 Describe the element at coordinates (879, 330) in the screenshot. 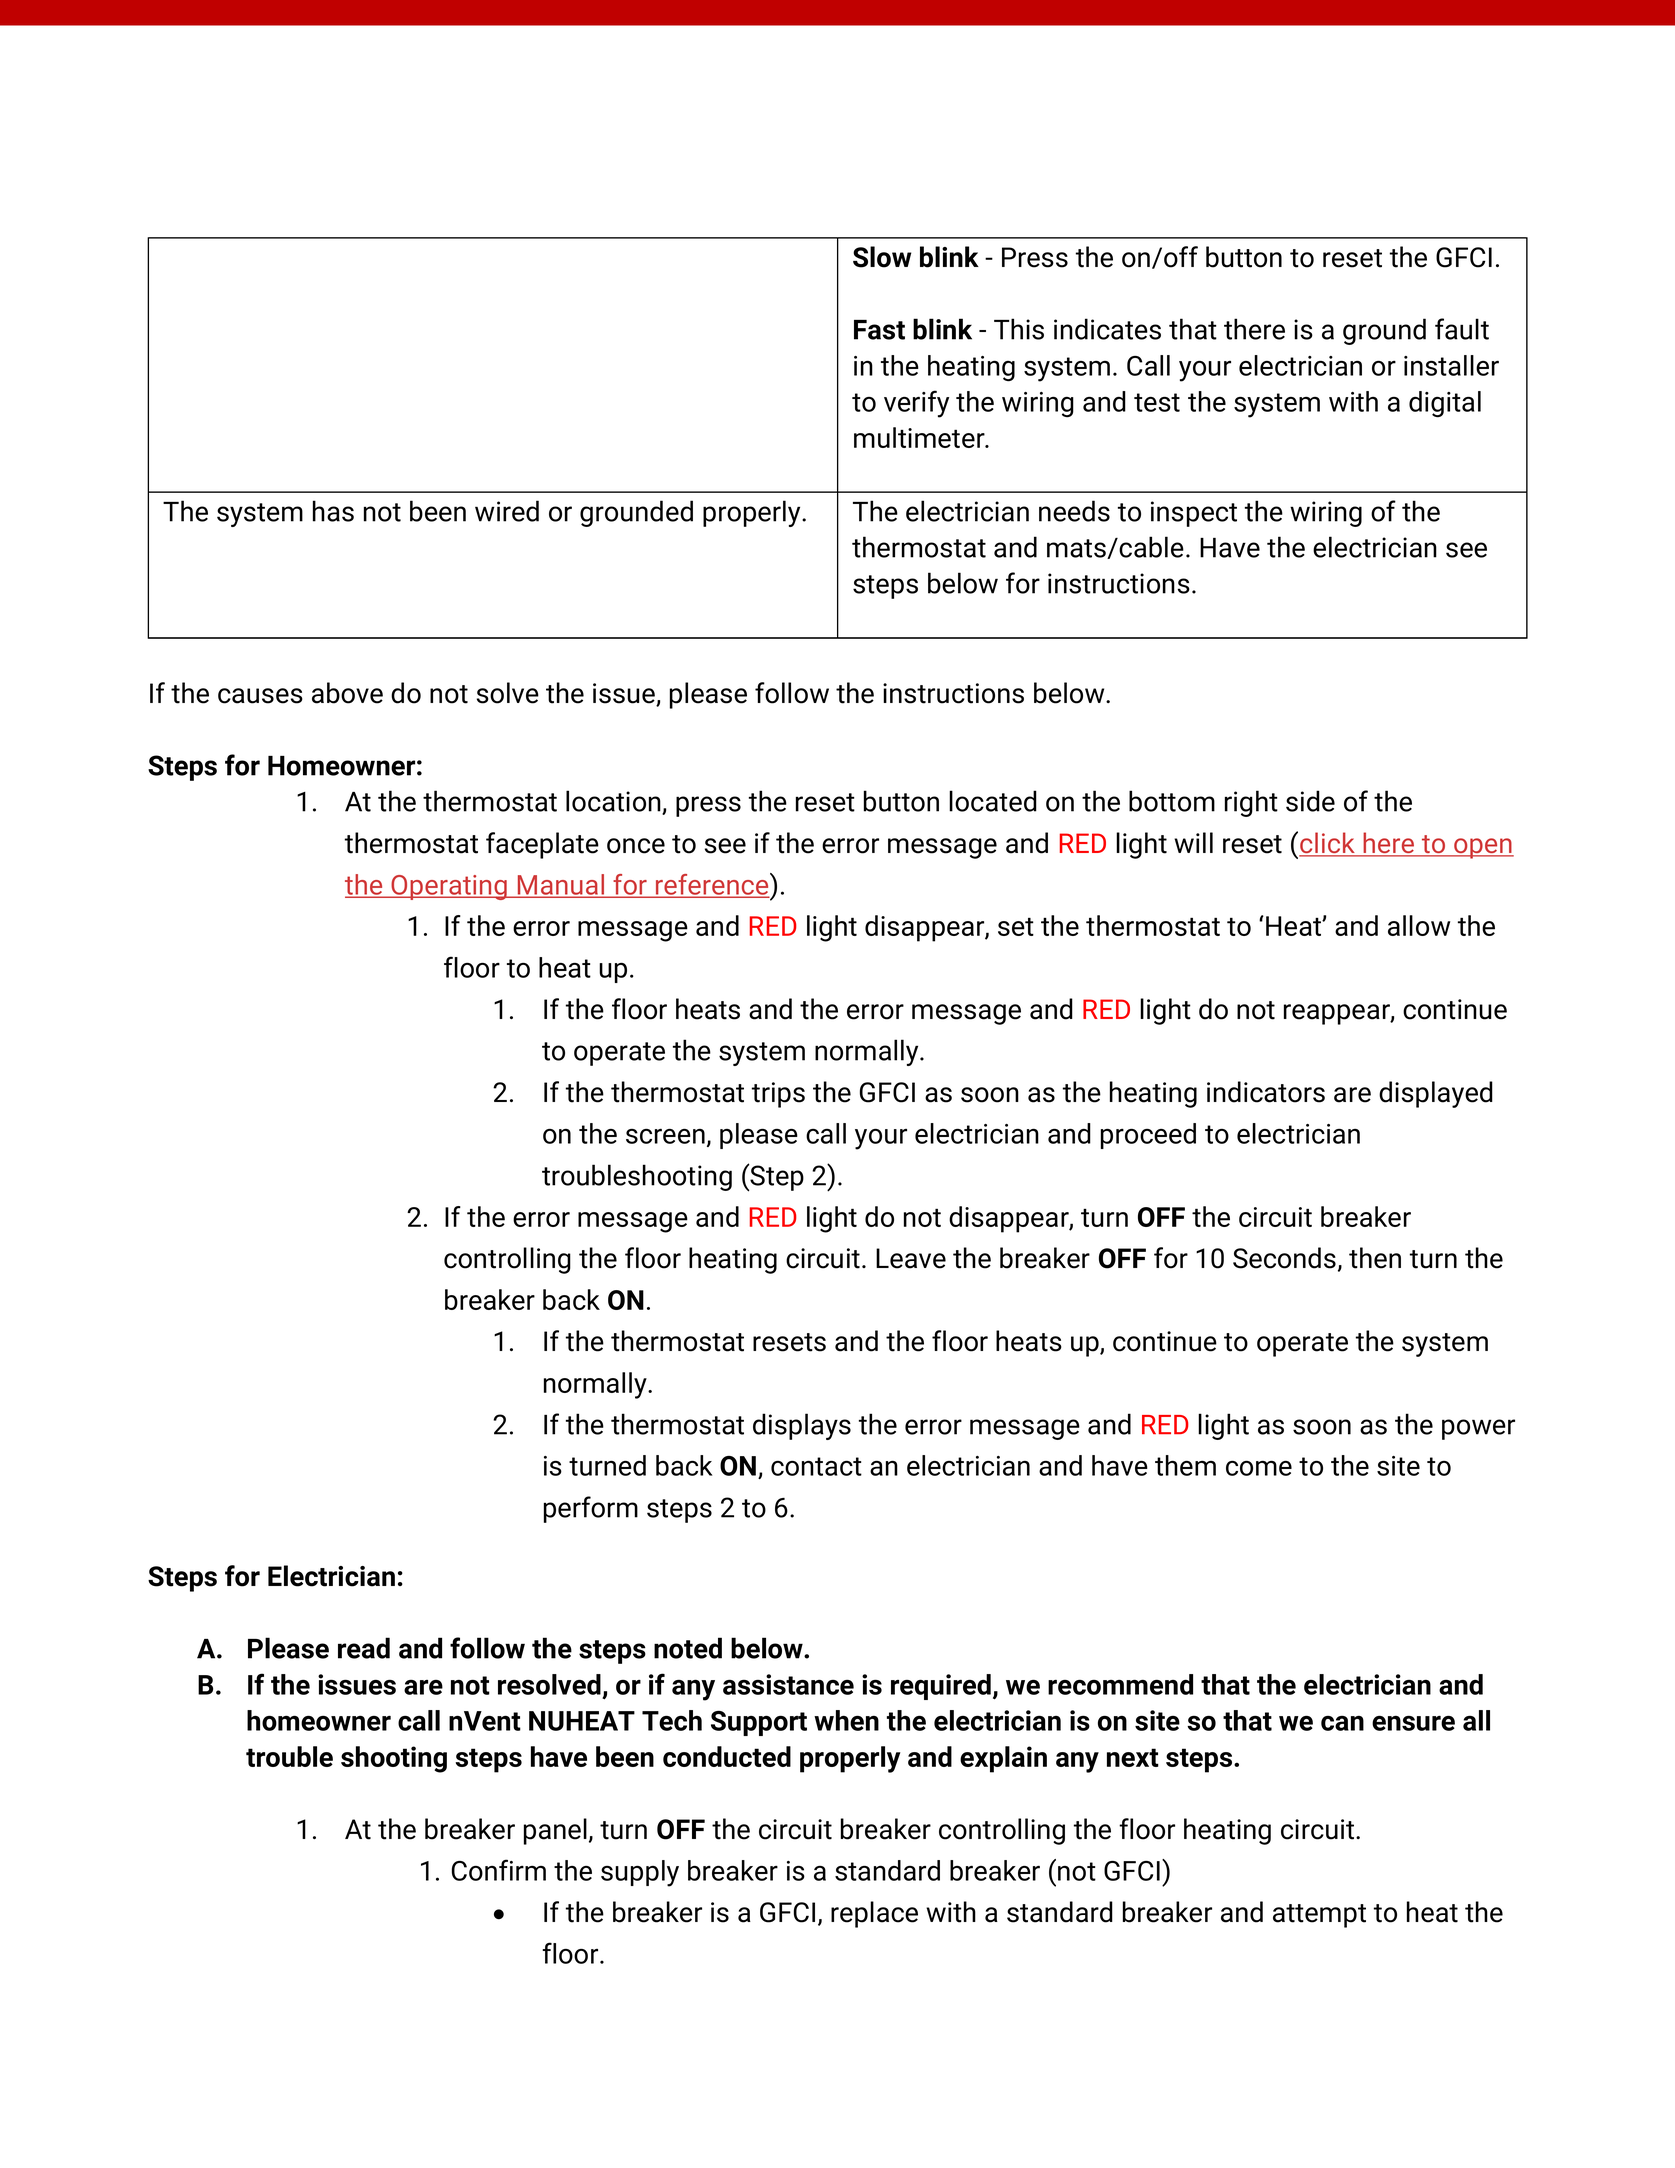

I see `Fast` at that location.
